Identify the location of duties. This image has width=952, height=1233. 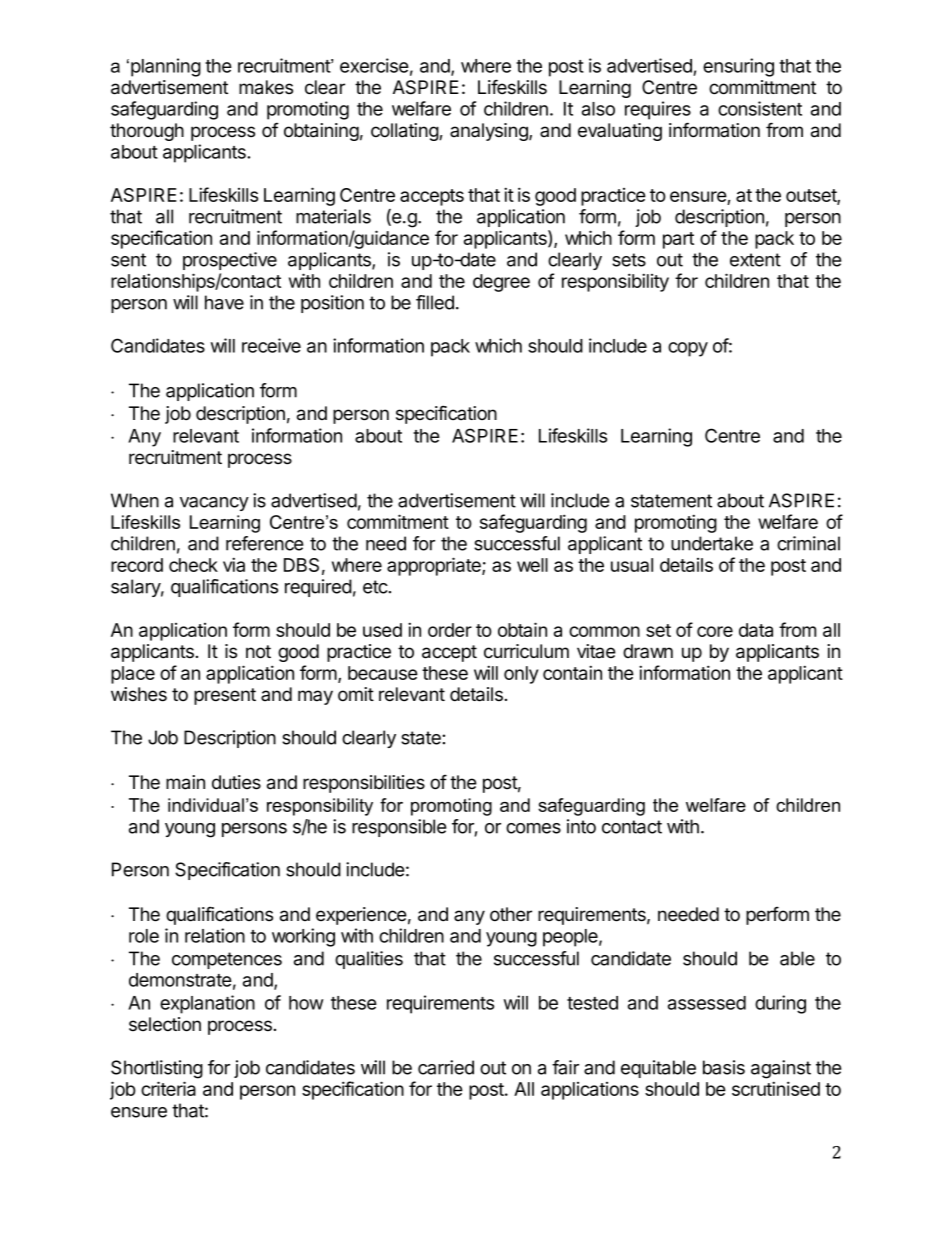
(236, 782).
